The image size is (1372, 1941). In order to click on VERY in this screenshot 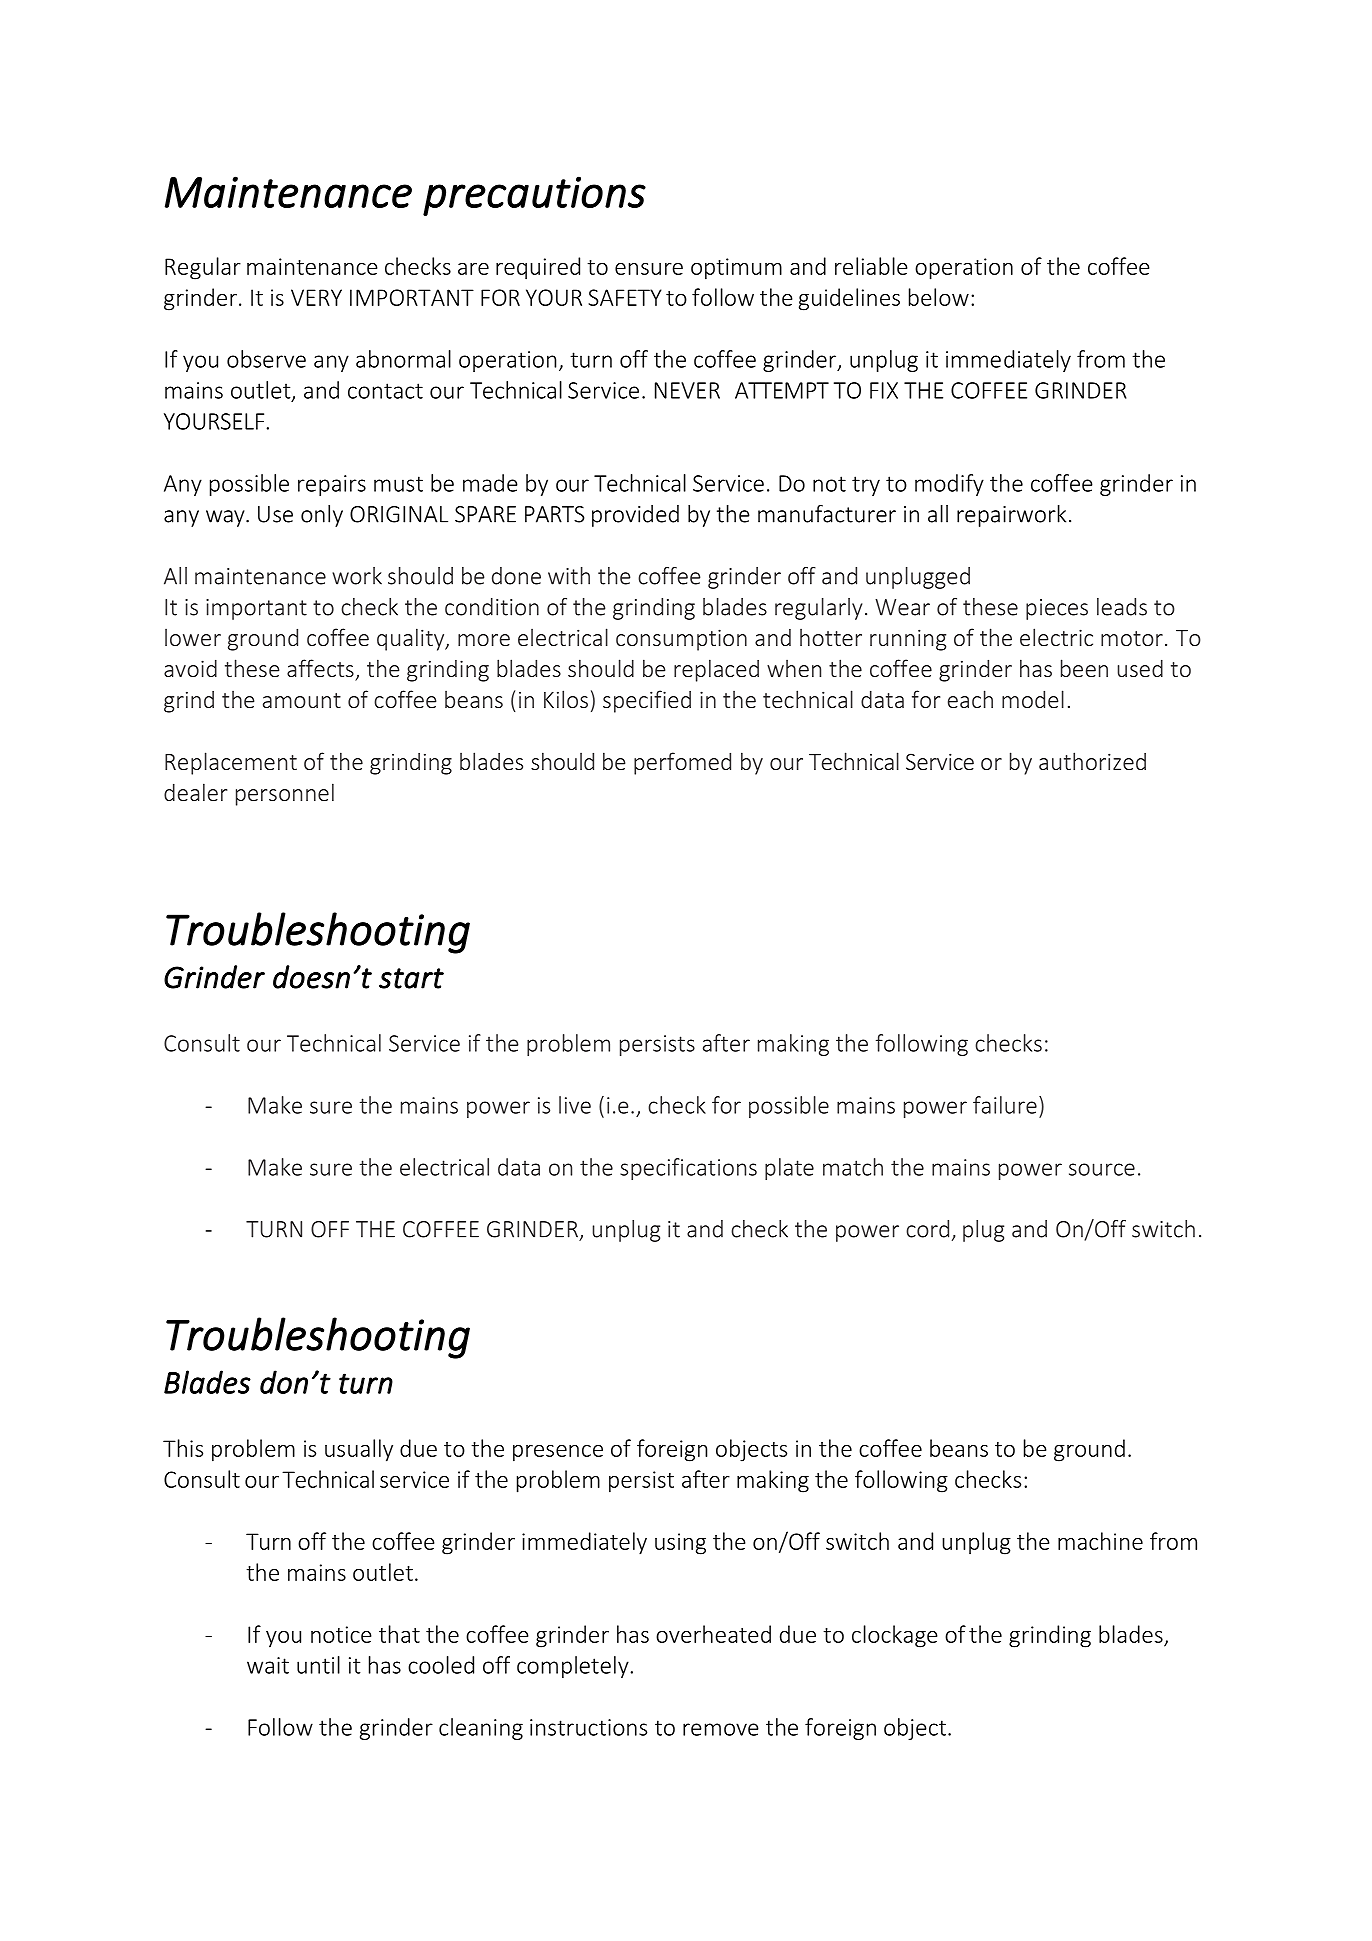, I will do `click(316, 297)`.
